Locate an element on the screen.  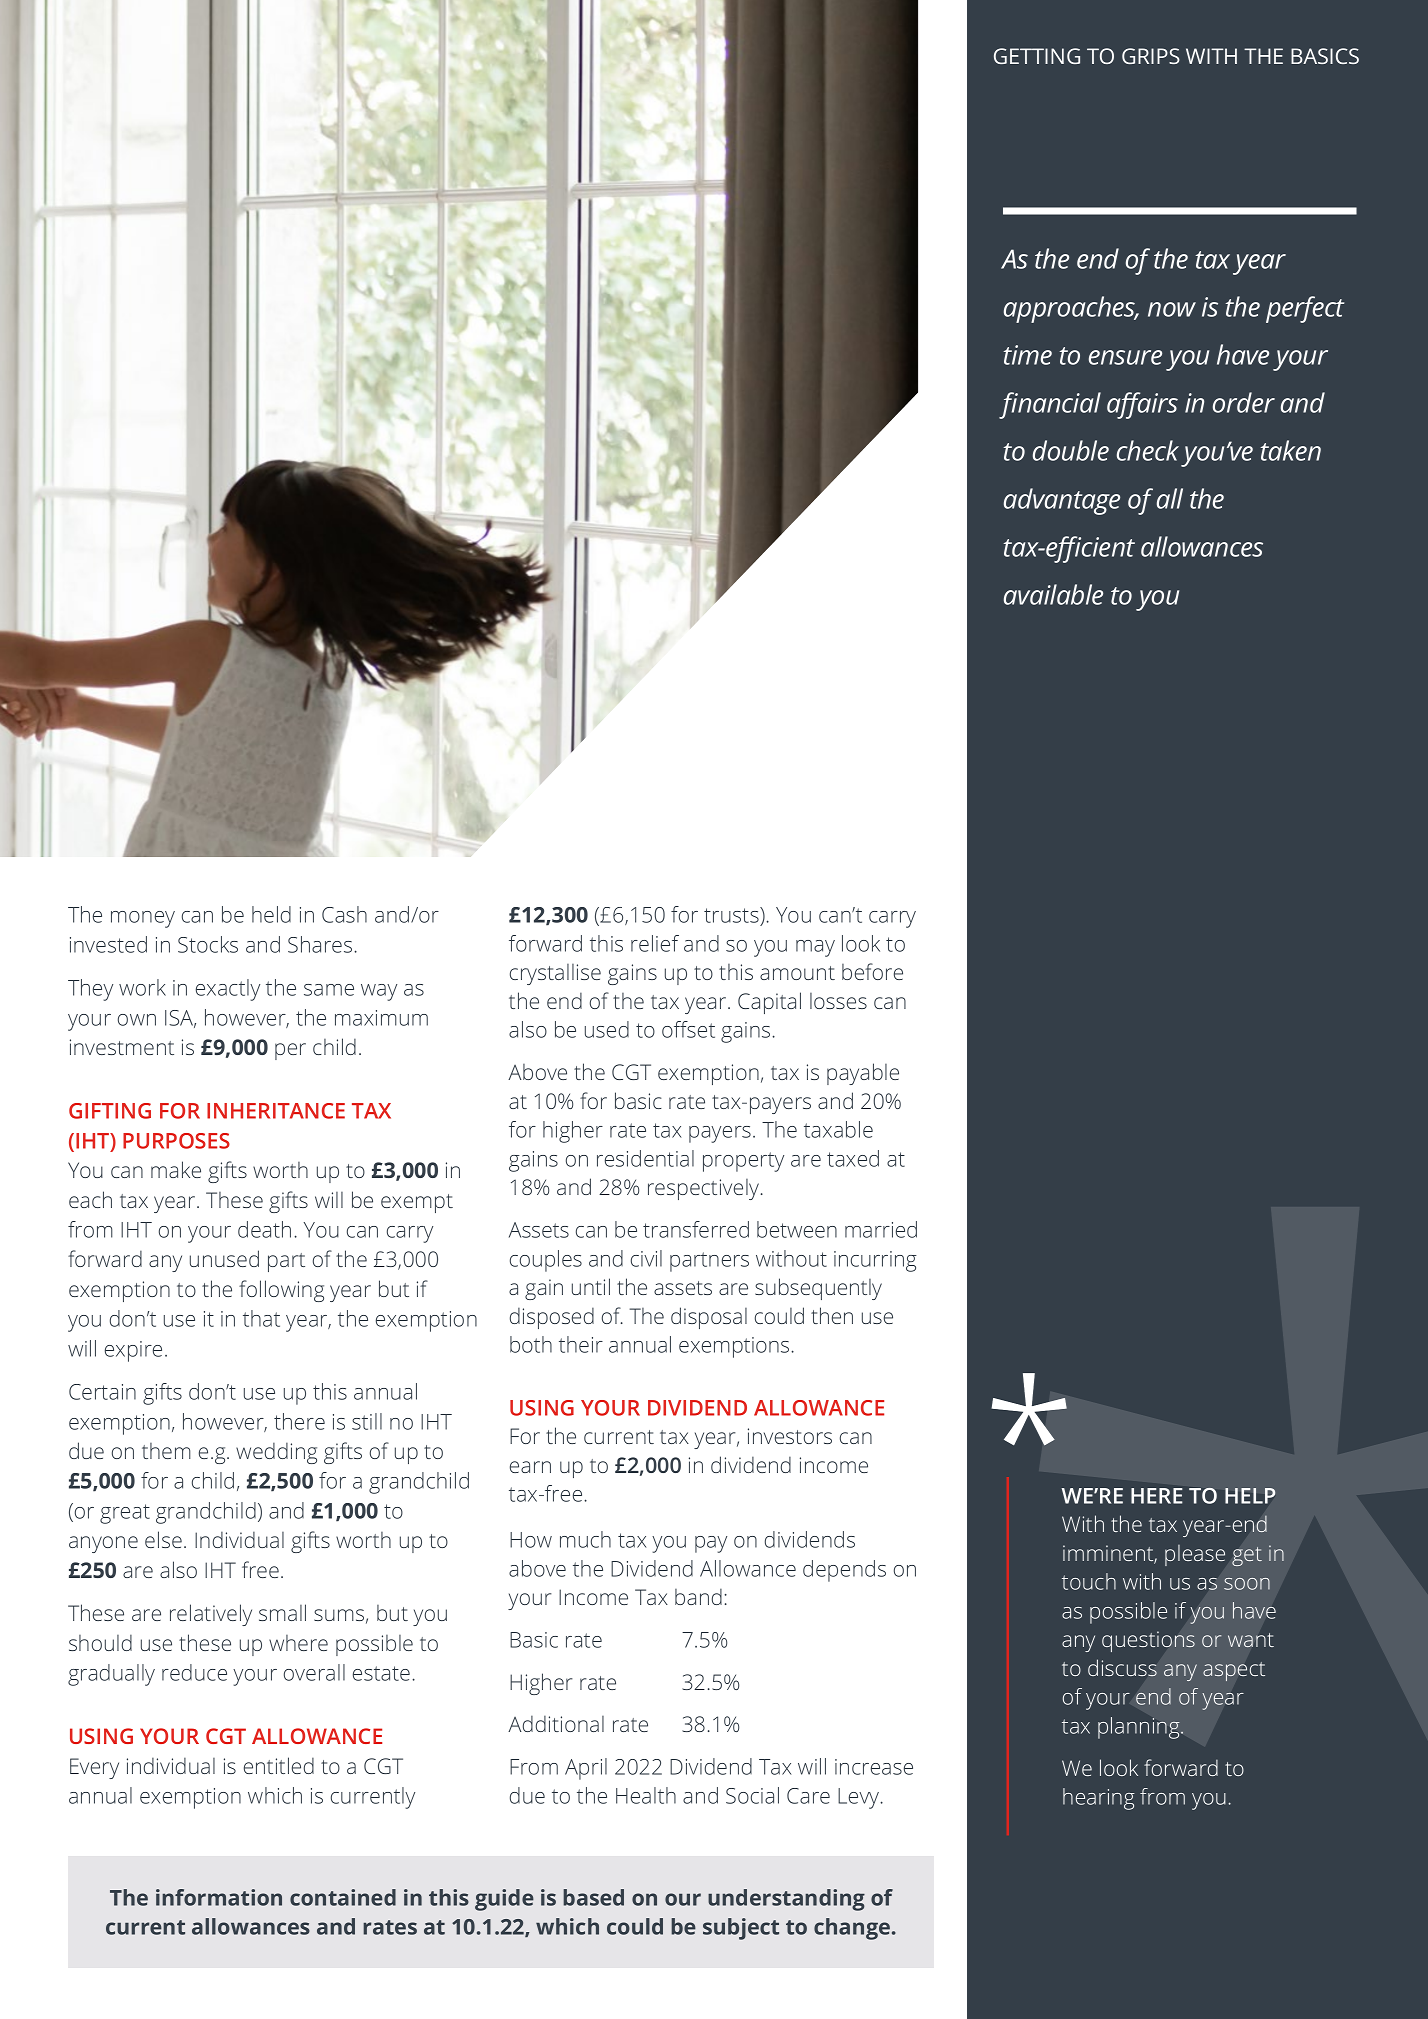
information is located at coordinates (219, 1897).
